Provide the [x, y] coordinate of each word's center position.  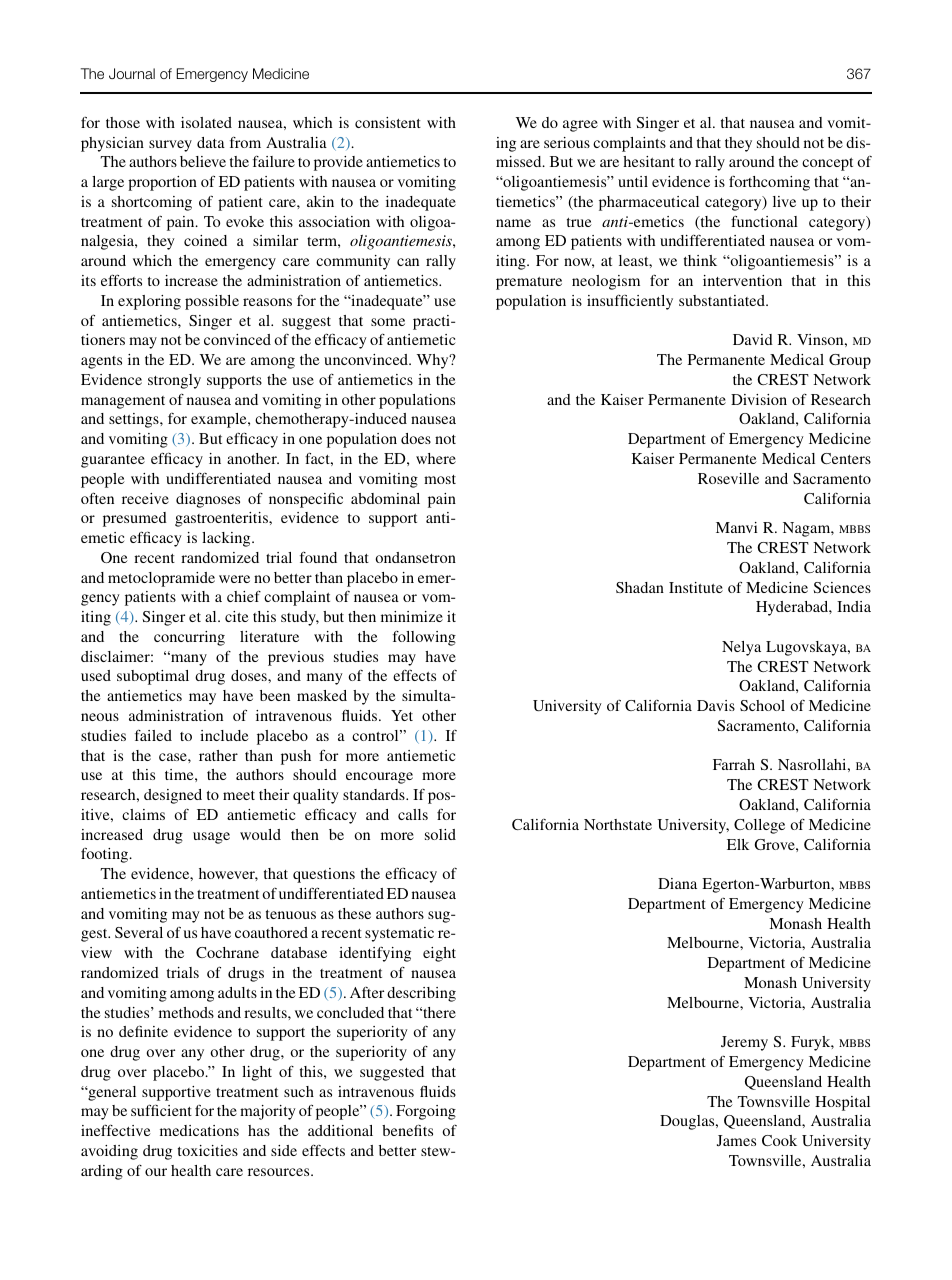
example [220, 420]
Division [759, 399]
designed [173, 796]
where [436, 458]
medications [199, 1130]
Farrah [734, 764]
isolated [206, 122]
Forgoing [426, 1112]
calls [413, 814]
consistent [388, 122]
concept [827, 164]
